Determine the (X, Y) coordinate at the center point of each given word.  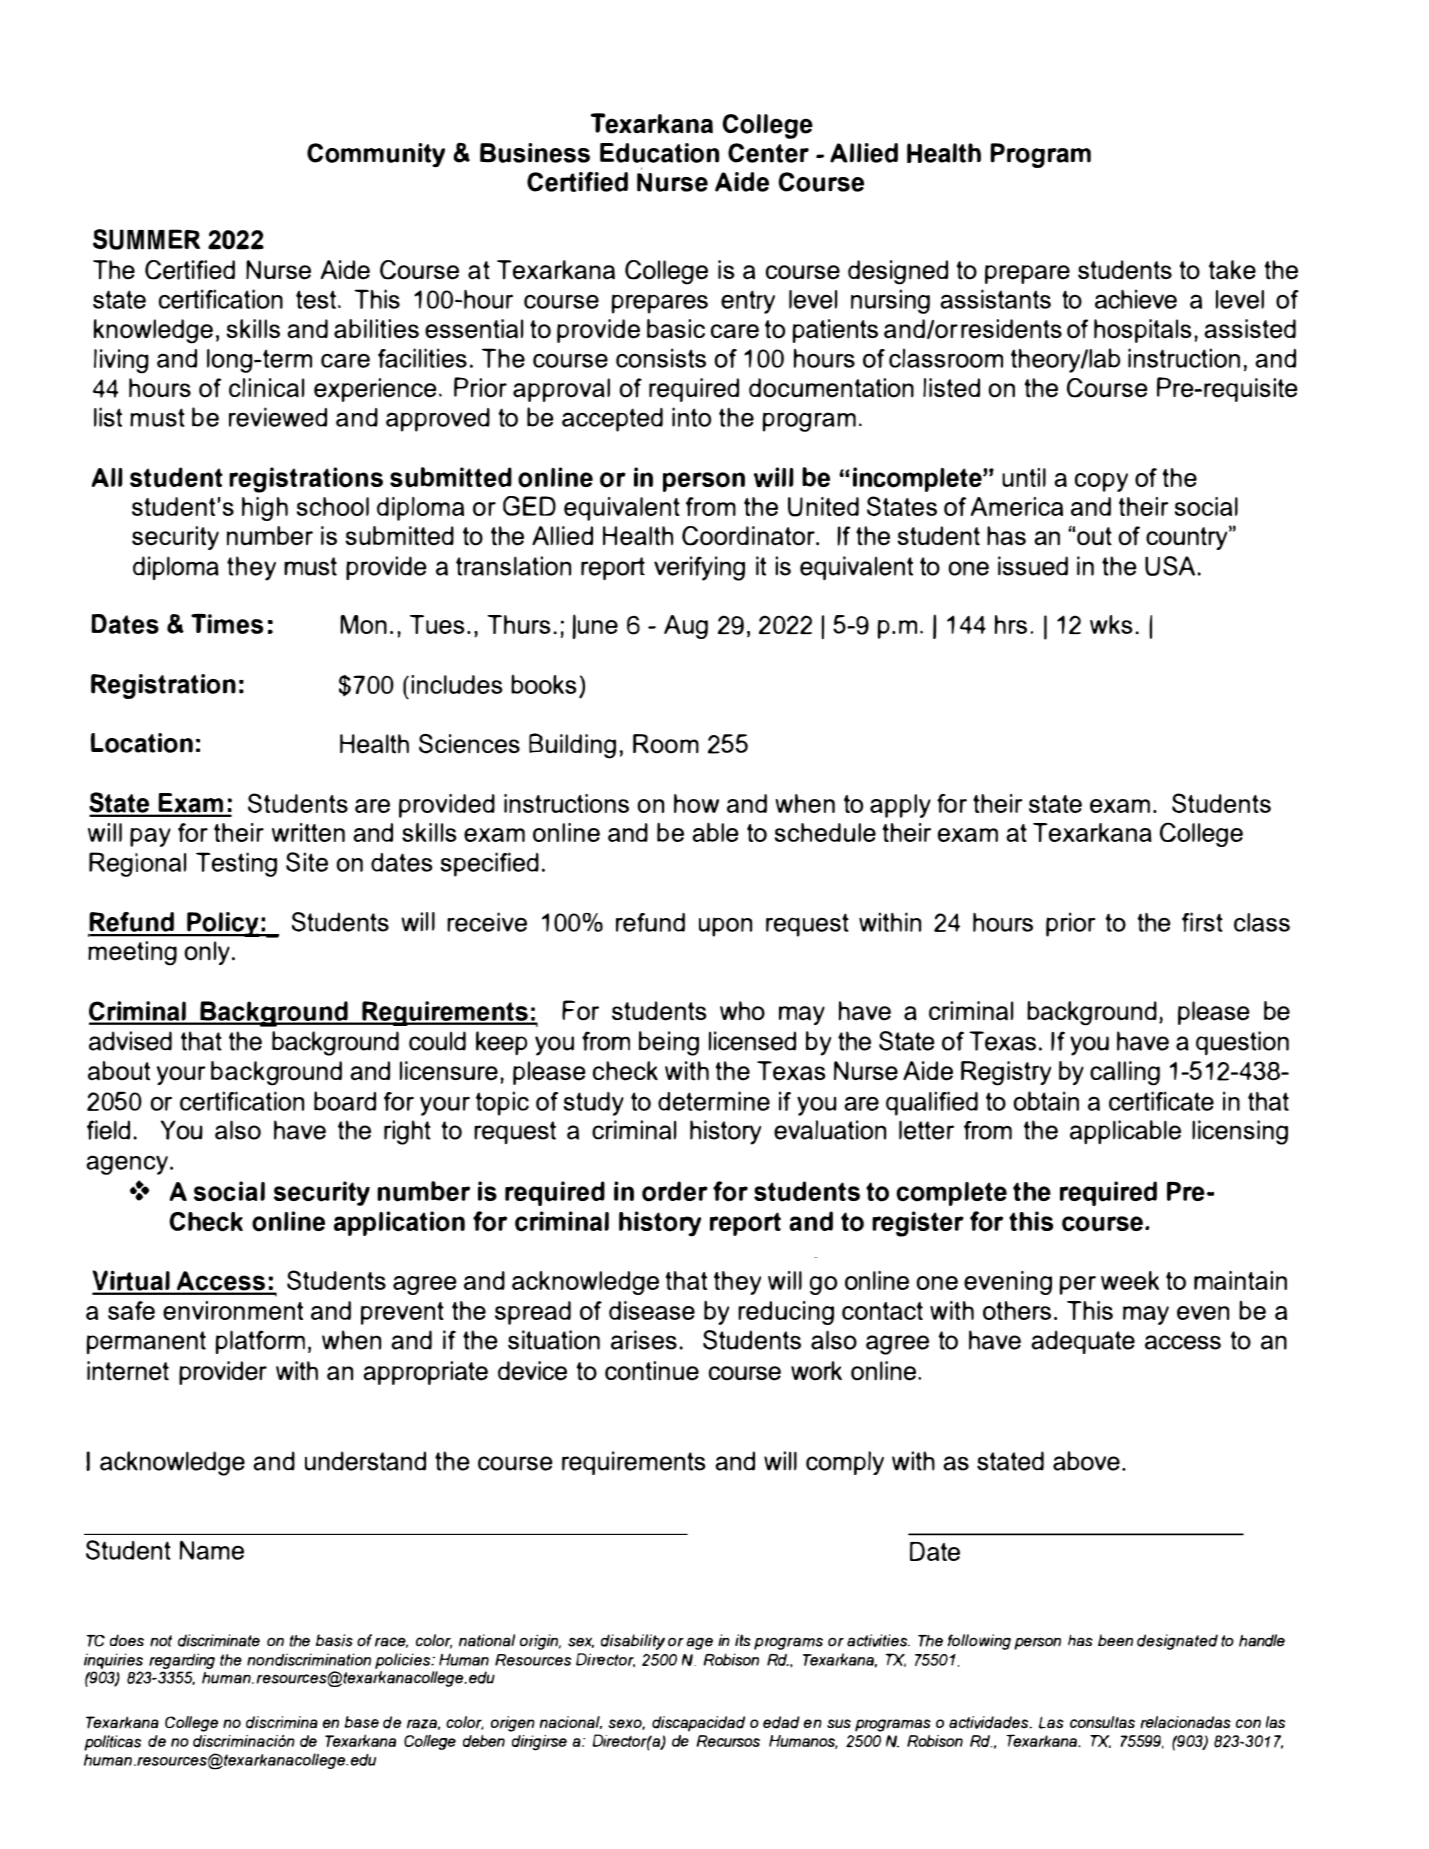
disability (633, 1642)
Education (659, 153)
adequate (1083, 1342)
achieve (1136, 299)
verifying (699, 568)
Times (227, 624)
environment (233, 1310)
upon (725, 927)
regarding (181, 1662)
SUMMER (146, 239)
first (1202, 922)
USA (1170, 566)
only (207, 953)
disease (652, 1310)
